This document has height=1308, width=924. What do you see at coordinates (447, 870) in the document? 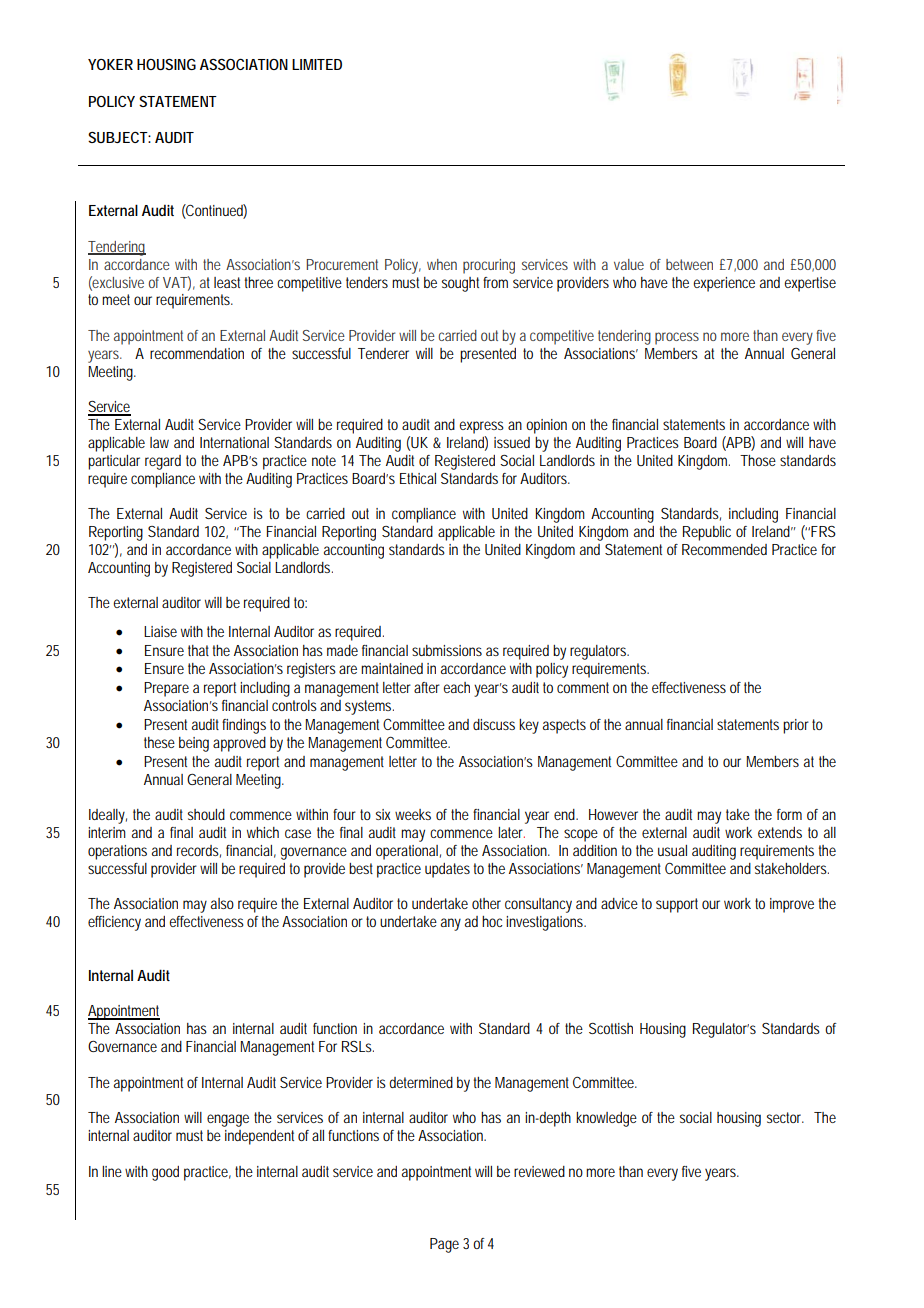
I see `updates` at bounding box center [447, 870].
